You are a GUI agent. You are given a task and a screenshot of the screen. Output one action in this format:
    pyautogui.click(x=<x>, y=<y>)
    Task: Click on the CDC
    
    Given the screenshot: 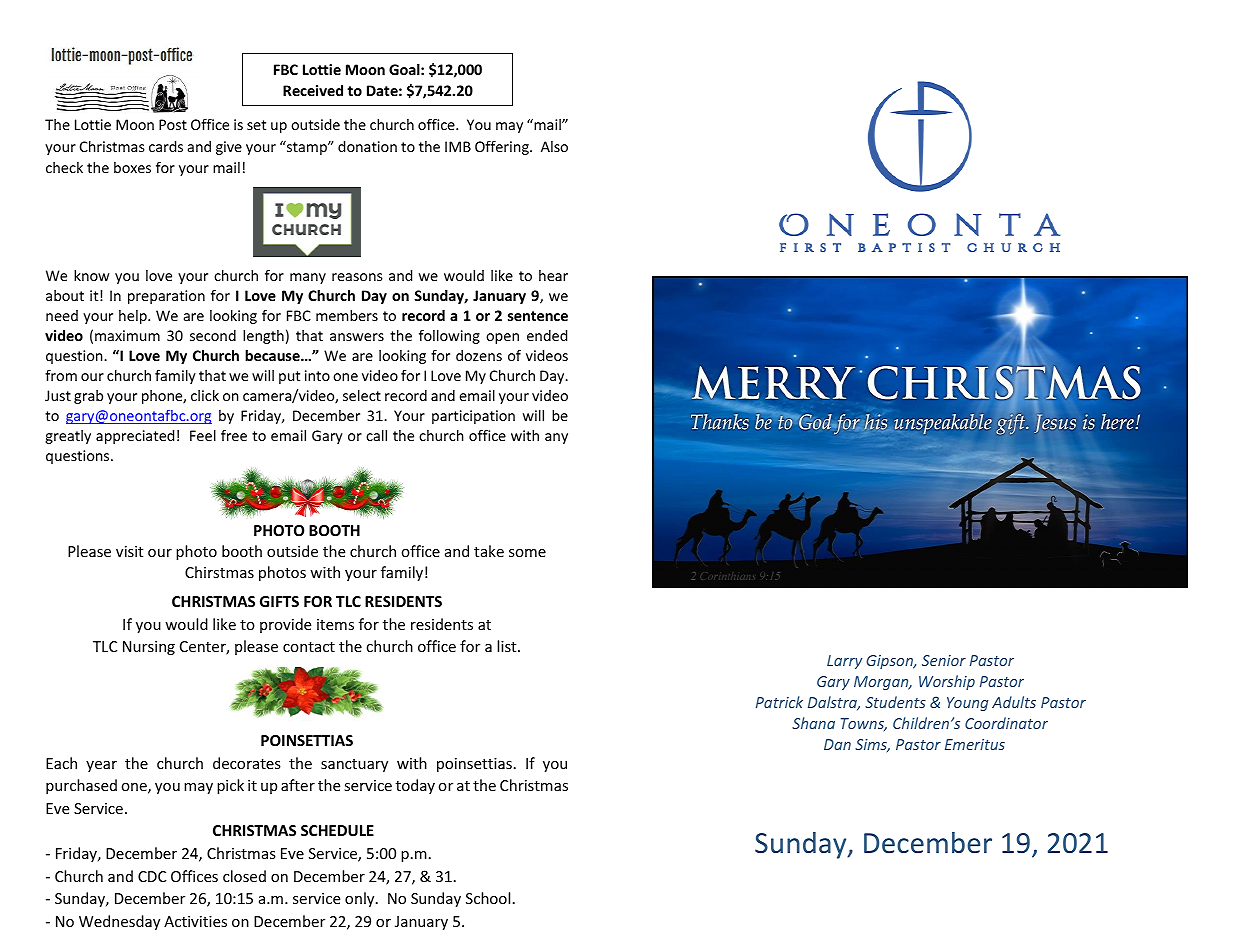 What is the action you would take?
    pyautogui.click(x=152, y=876)
